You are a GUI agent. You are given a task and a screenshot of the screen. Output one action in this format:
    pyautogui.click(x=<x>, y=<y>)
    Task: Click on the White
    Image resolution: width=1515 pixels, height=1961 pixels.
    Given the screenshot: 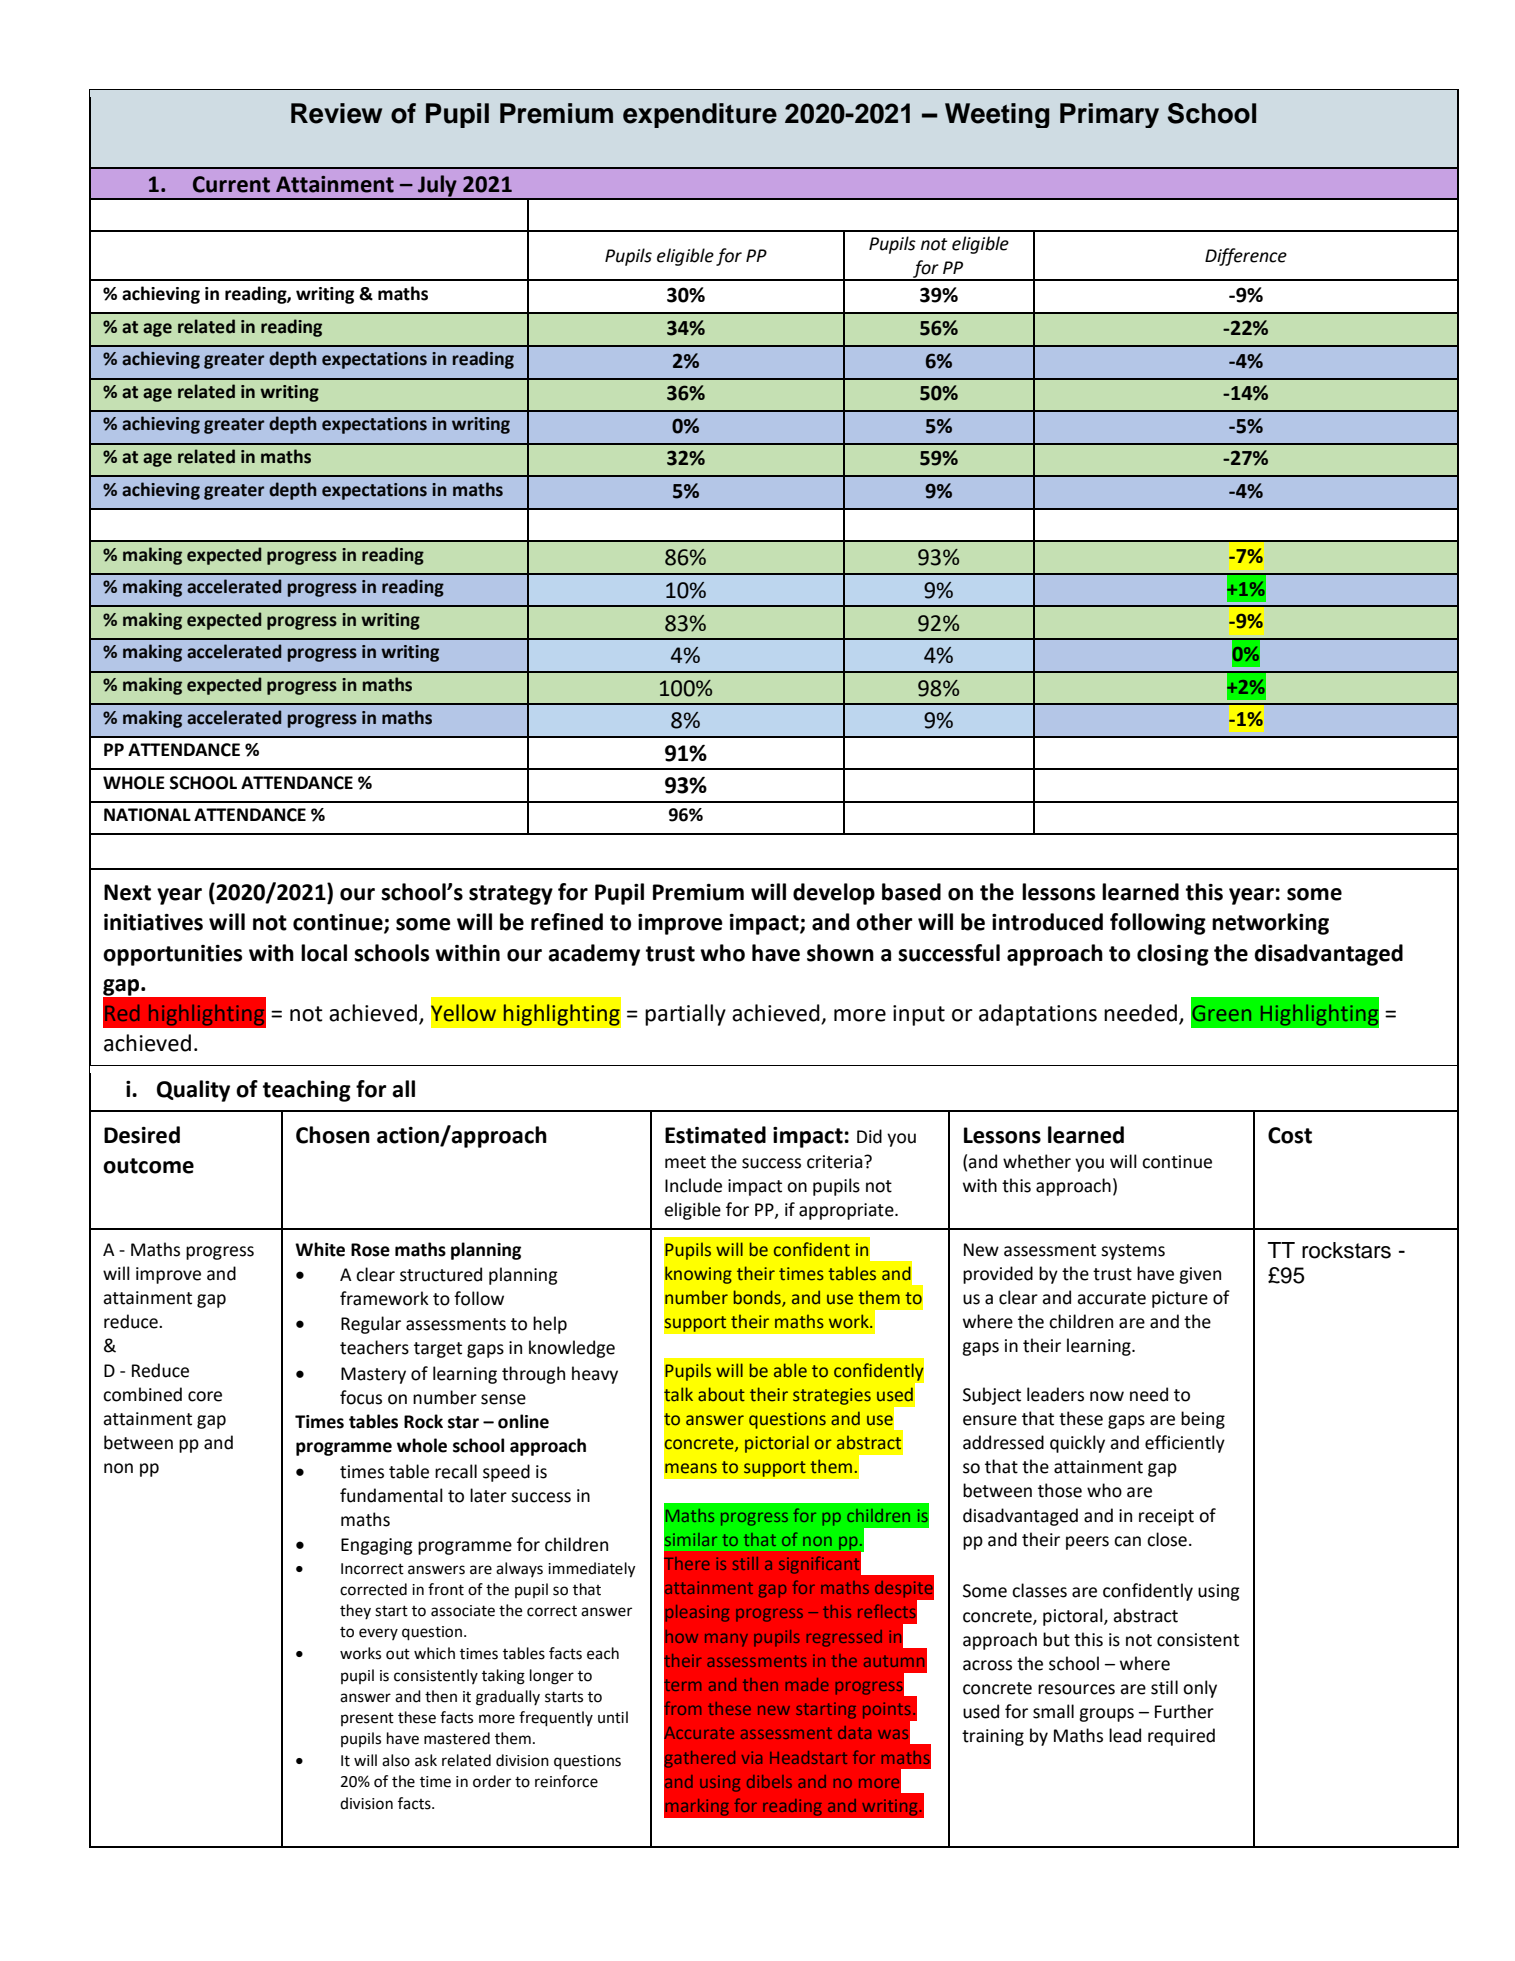 What is the action you would take?
    pyautogui.click(x=320, y=1249)
